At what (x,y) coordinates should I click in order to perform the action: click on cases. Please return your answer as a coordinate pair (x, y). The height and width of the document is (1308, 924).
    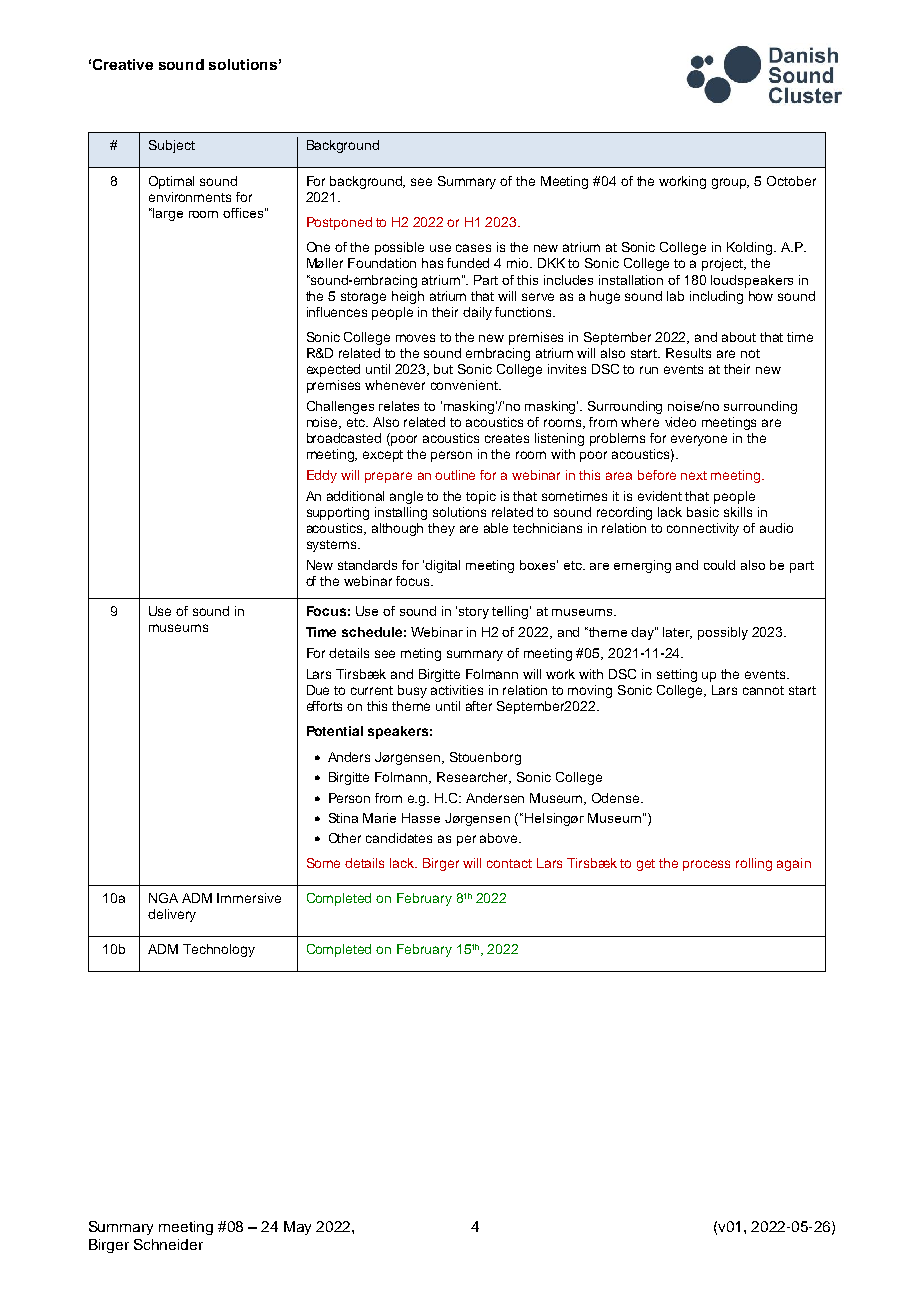
    Looking at the image, I should click on (473, 248).
